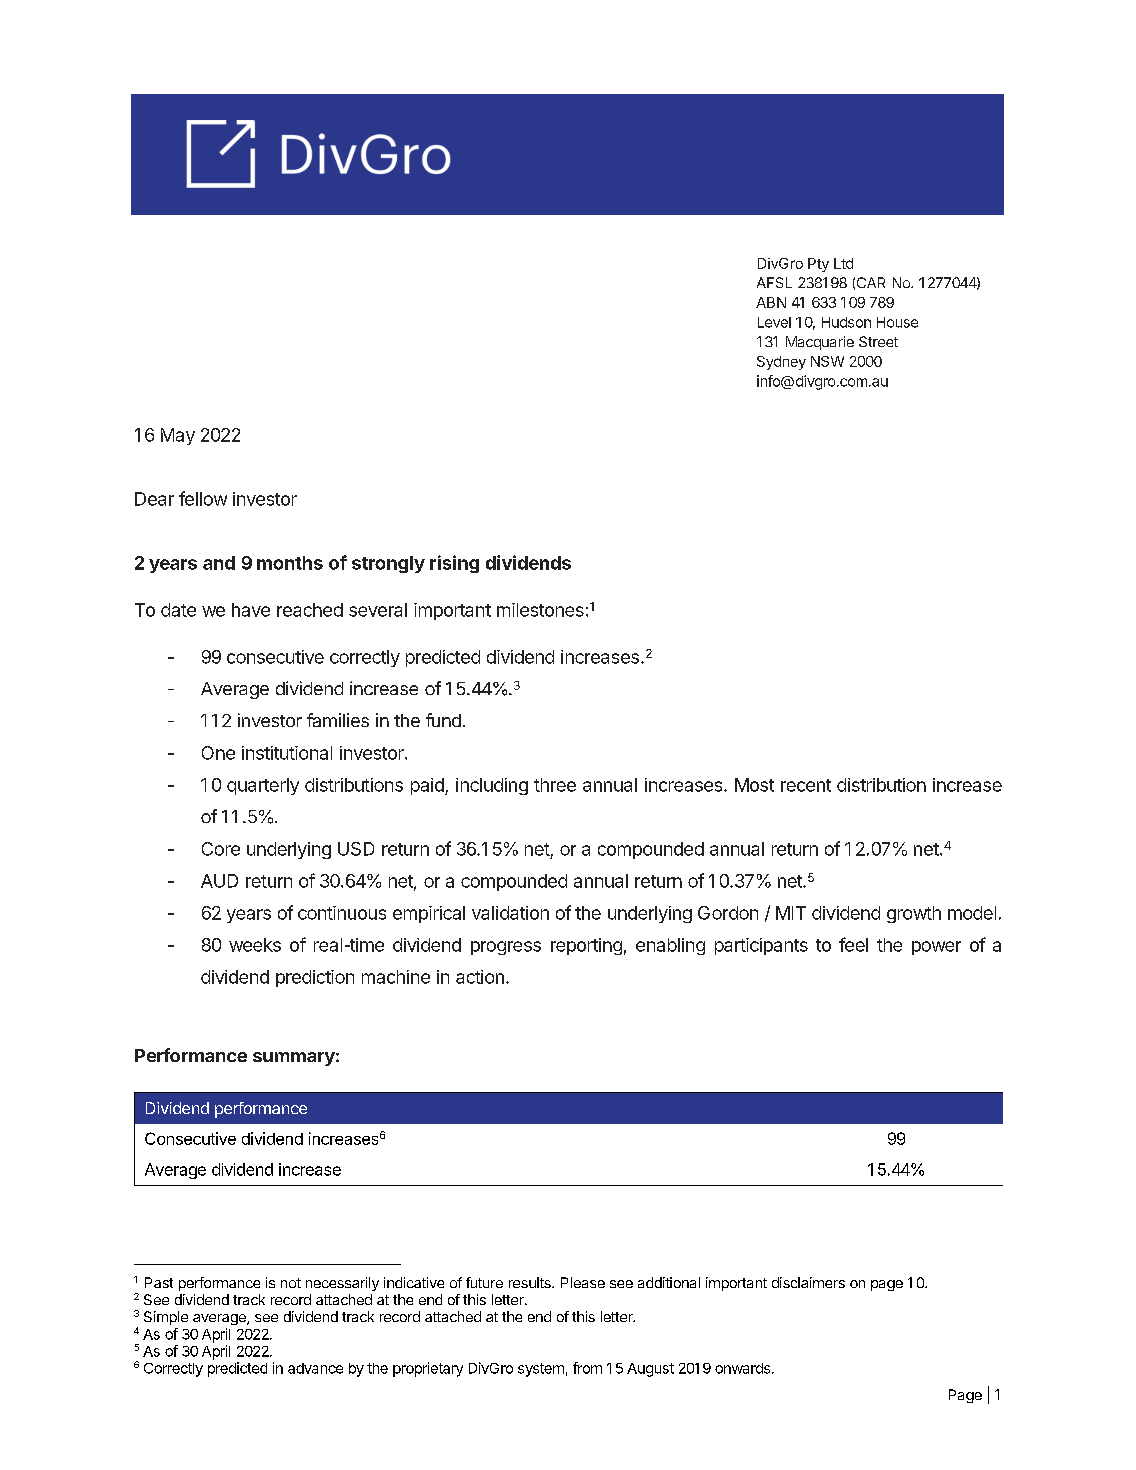 The height and width of the screenshot is (1470, 1136). What do you see at coordinates (315, 1368) in the screenshot?
I see `advance` at bounding box center [315, 1368].
